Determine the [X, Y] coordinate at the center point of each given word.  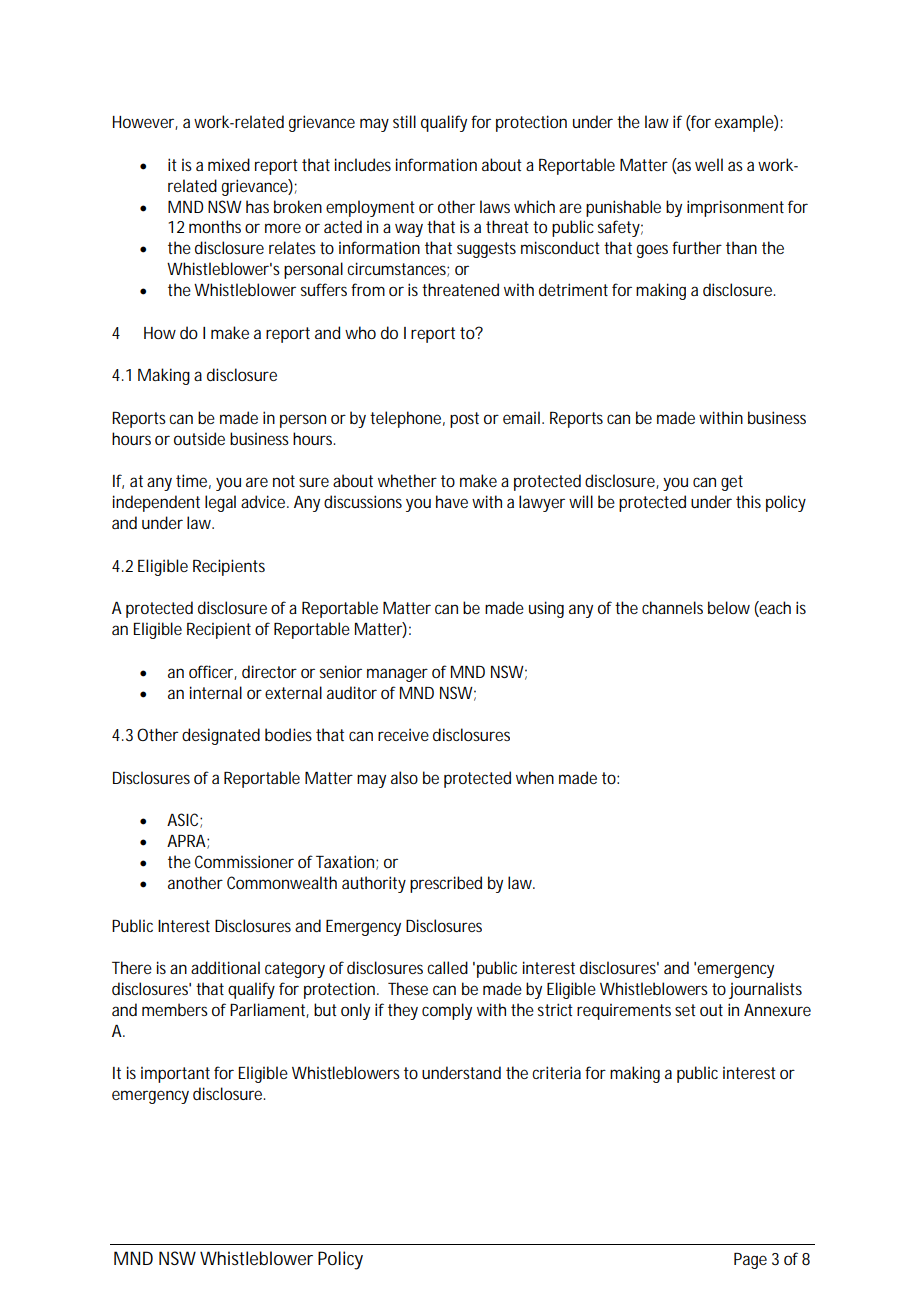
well [709, 164]
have [452, 501]
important [175, 1075]
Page [750, 1261]
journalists [765, 990]
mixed [229, 164]
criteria [559, 1072]
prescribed [446, 884]
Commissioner [244, 861]
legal [220, 503]
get [732, 483]
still [404, 121]
